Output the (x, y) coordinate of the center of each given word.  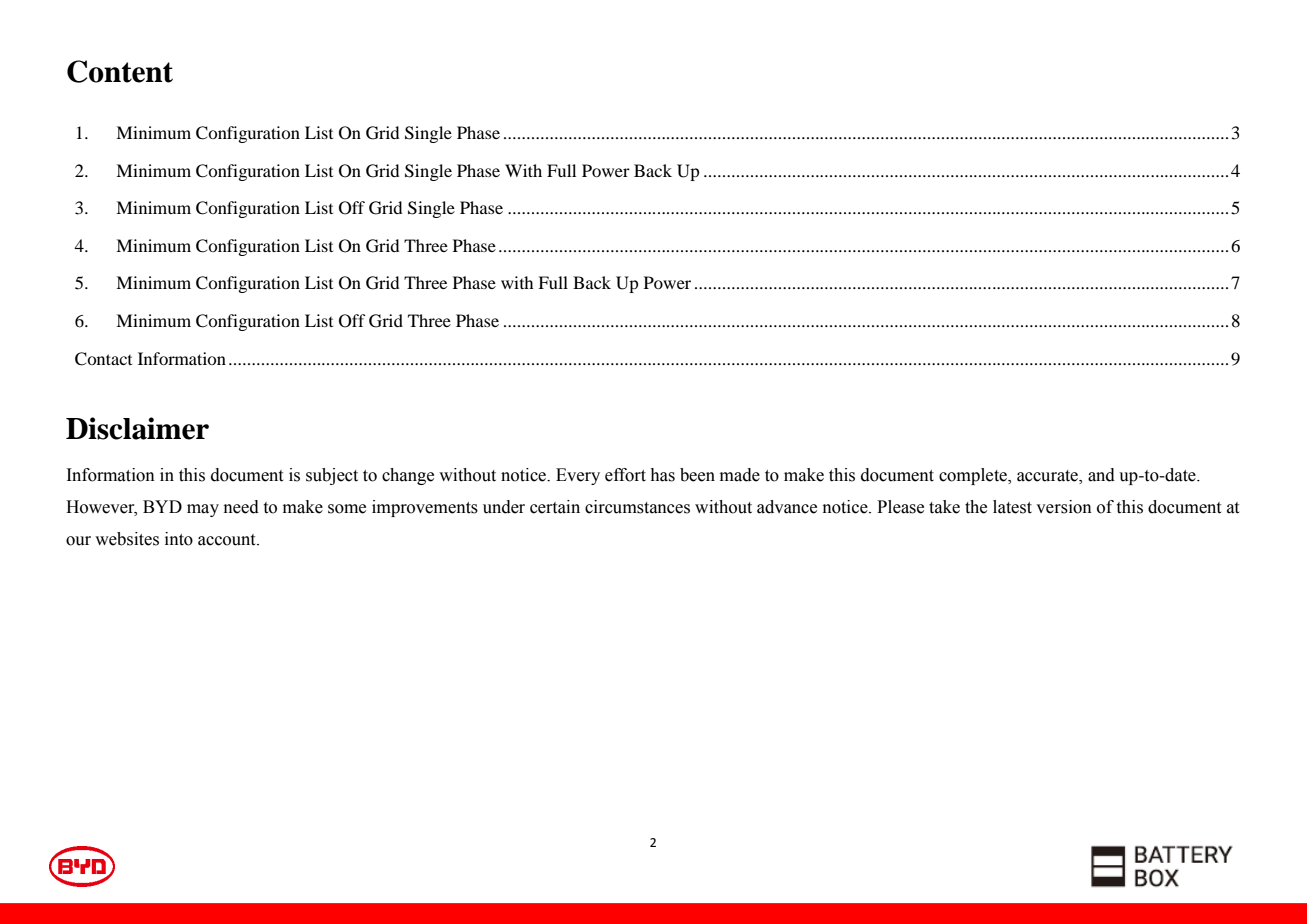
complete (974, 476)
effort (625, 475)
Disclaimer (137, 428)
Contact (103, 359)
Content (120, 71)
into (179, 539)
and (1101, 475)
